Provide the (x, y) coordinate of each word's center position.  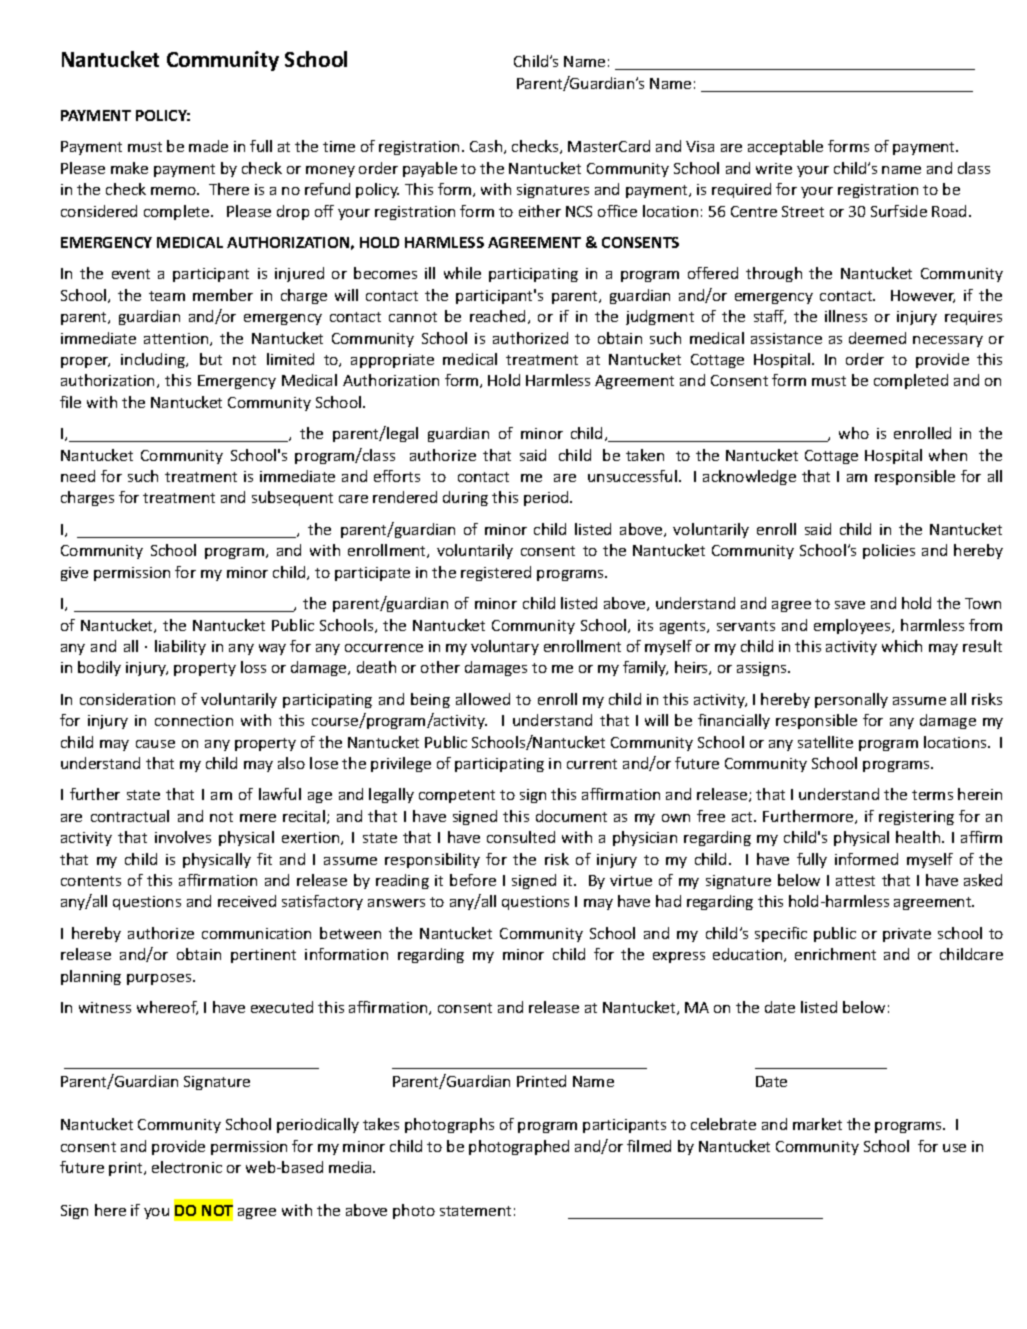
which (902, 646)
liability (180, 647)
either (540, 211)
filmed (649, 1146)
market (817, 1124)
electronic (187, 1167)
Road (949, 211)
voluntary (505, 647)
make (129, 168)
